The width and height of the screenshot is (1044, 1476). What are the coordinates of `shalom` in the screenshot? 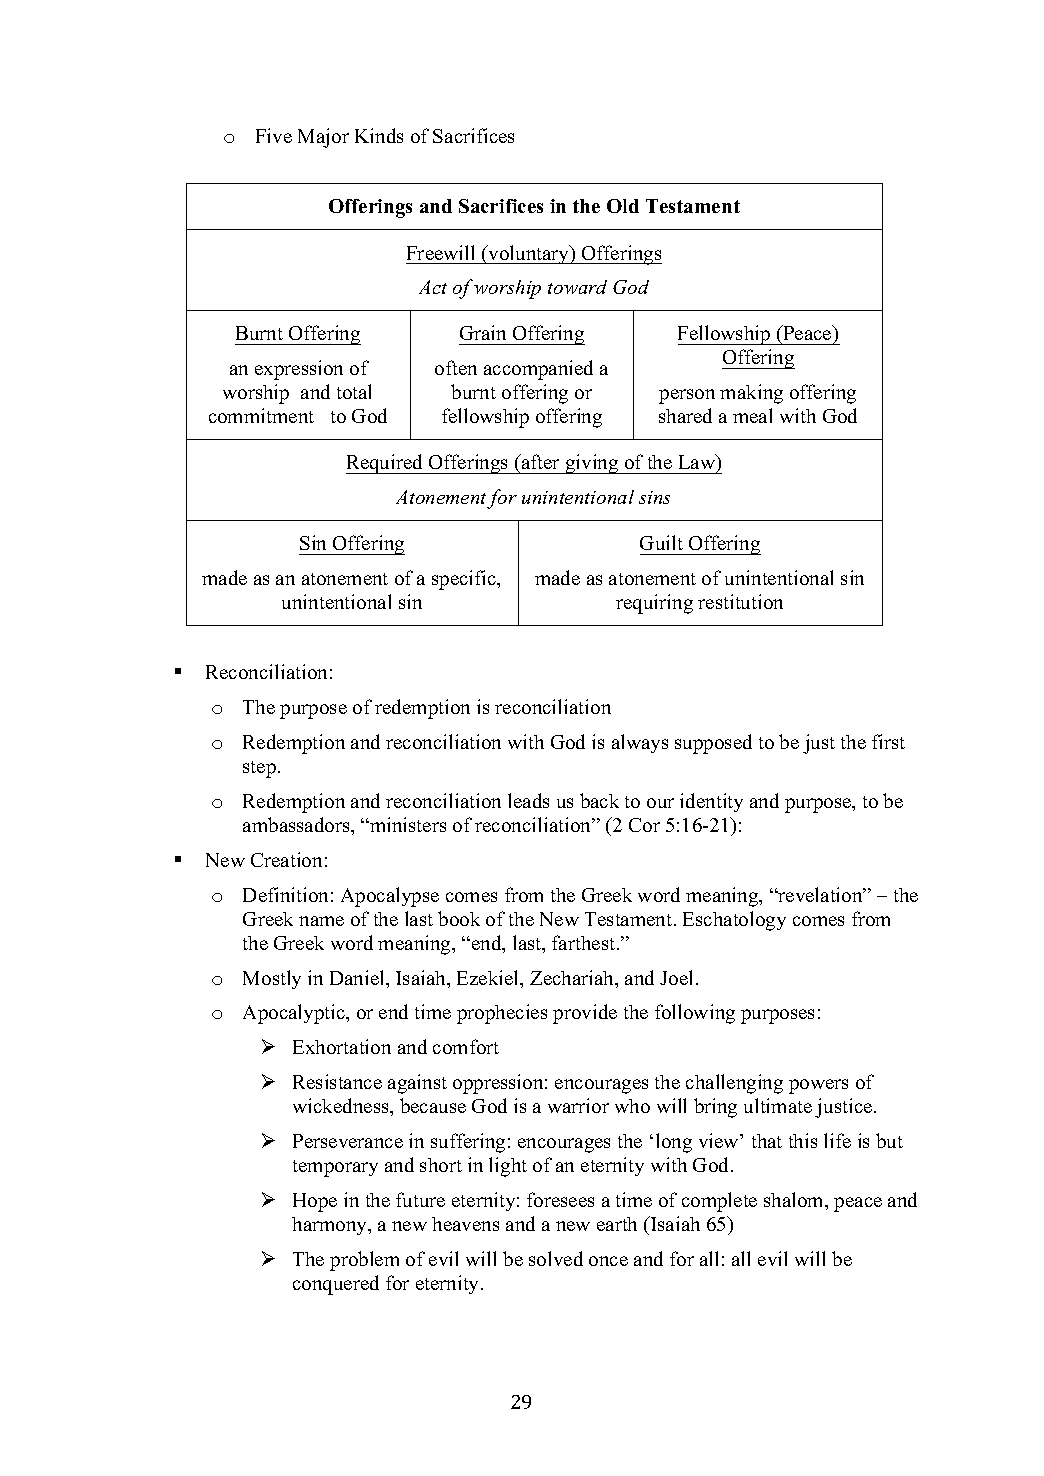 It's located at (795, 1201).
